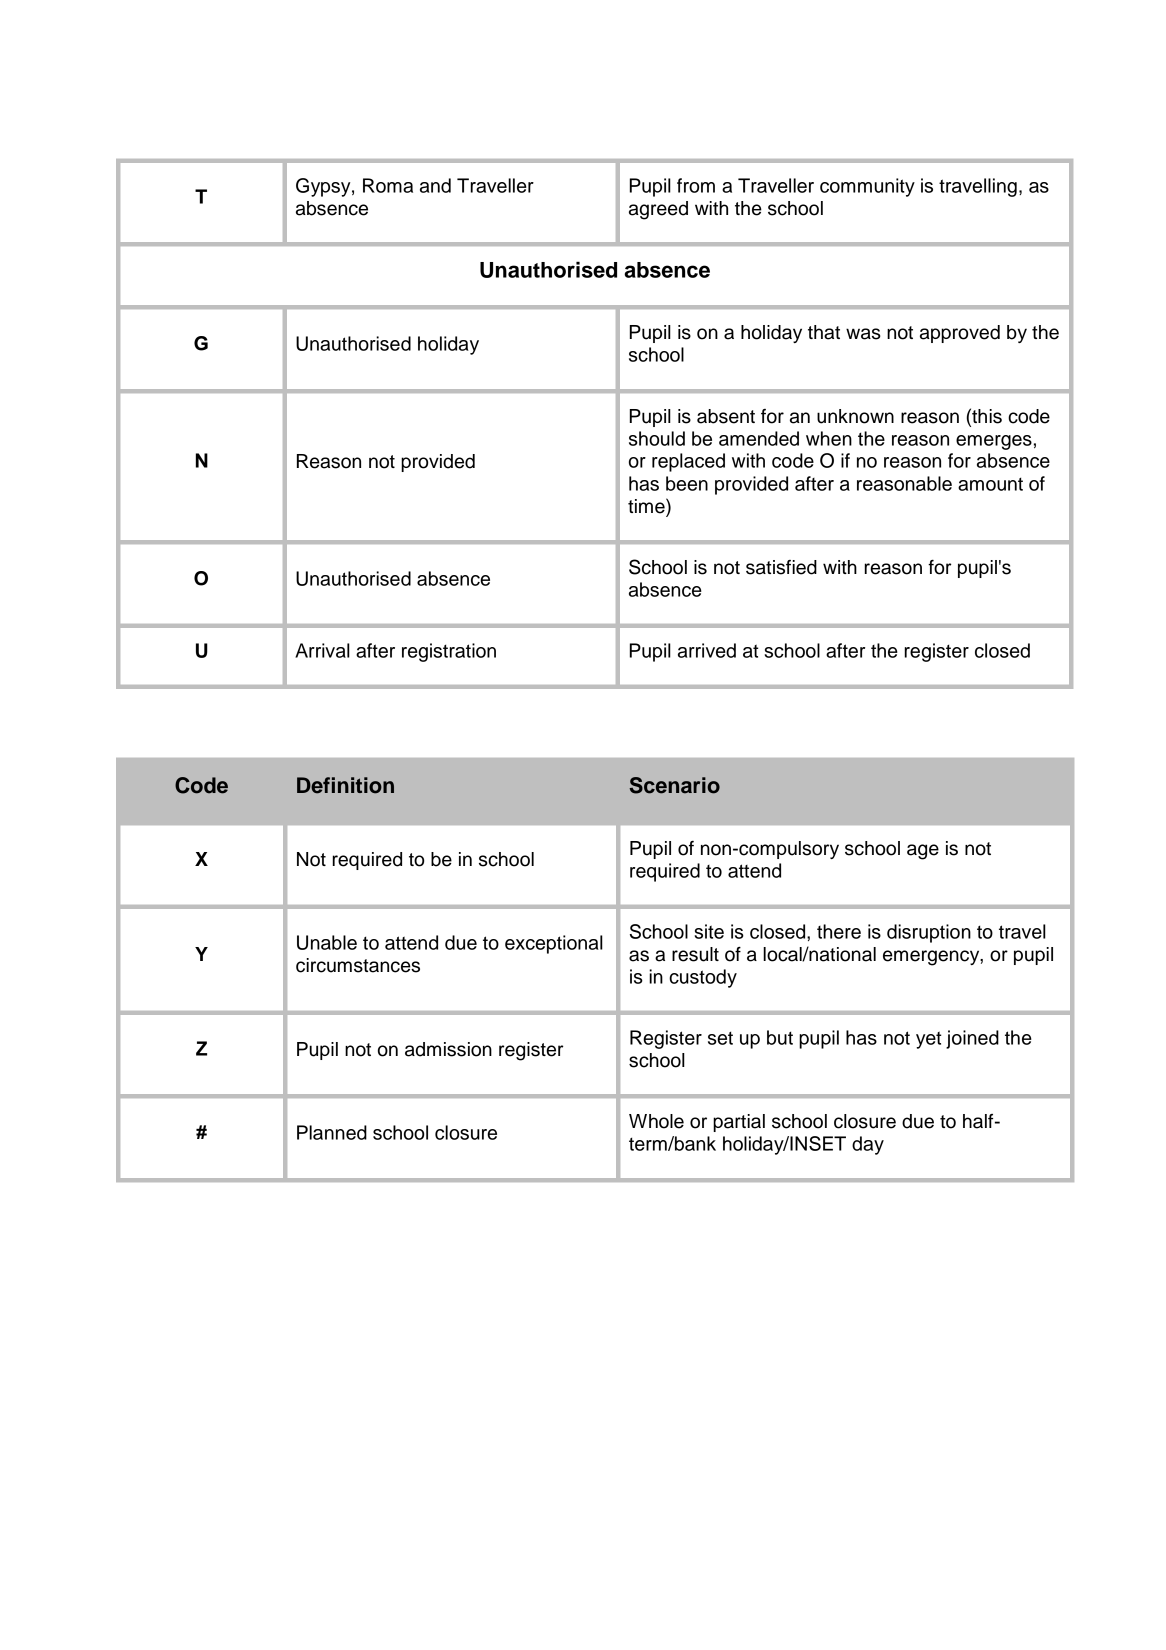  Describe the element at coordinates (449, 652) in the screenshot. I see `registration` at that location.
